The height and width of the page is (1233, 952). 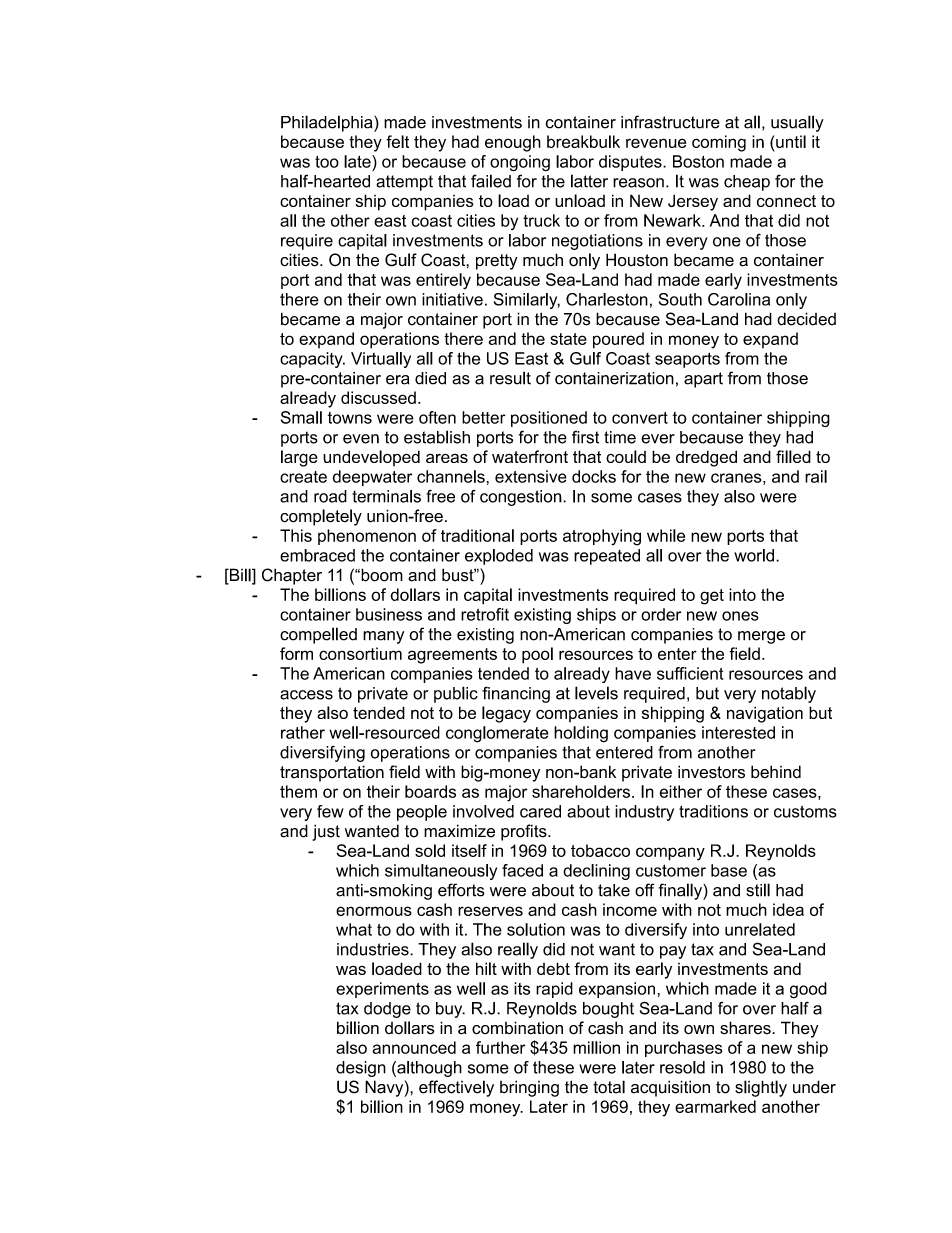 I want to click on filled, so click(x=793, y=456).
